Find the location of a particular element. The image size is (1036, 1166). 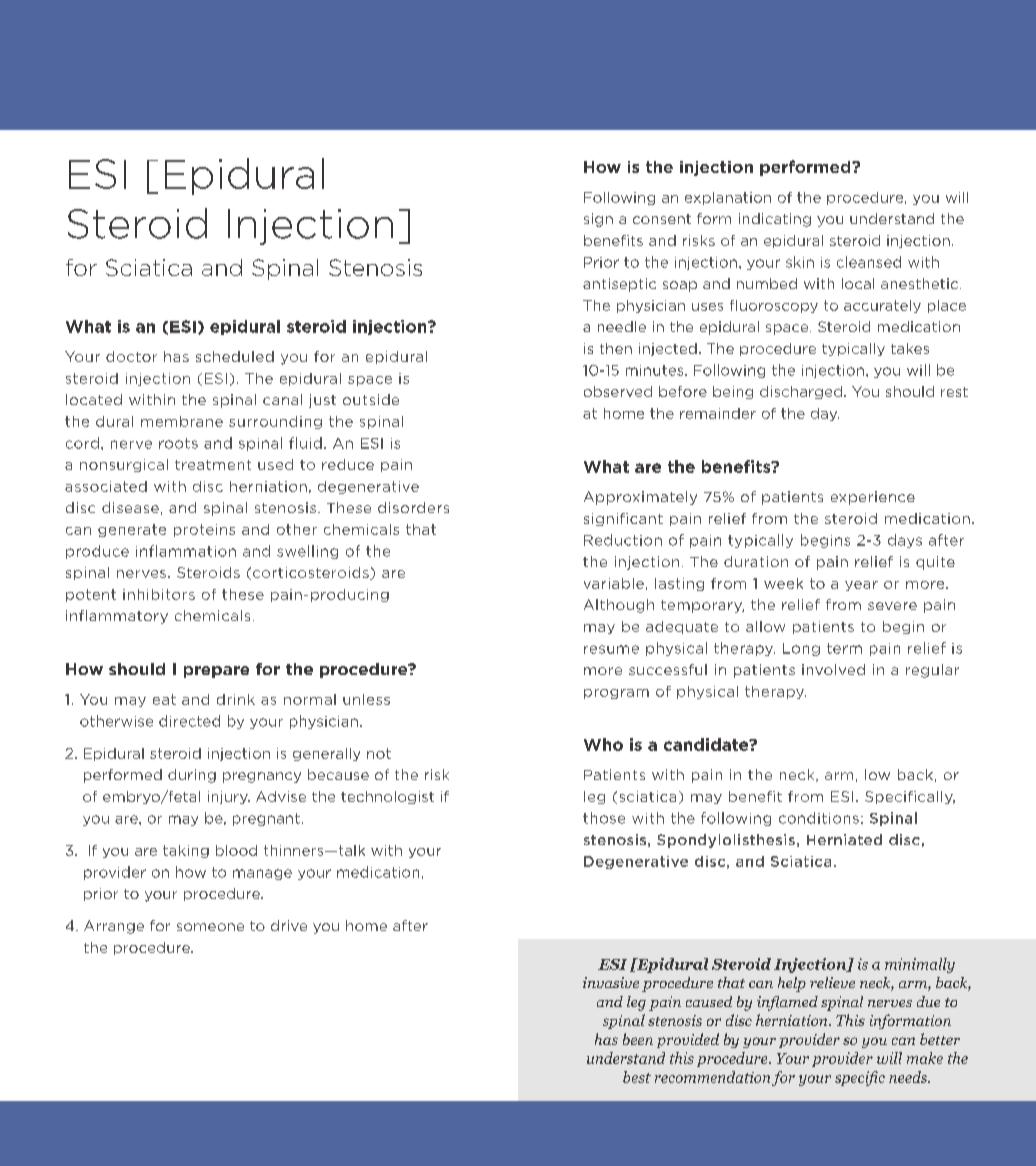

consent is located at coordinates (662, 219).
